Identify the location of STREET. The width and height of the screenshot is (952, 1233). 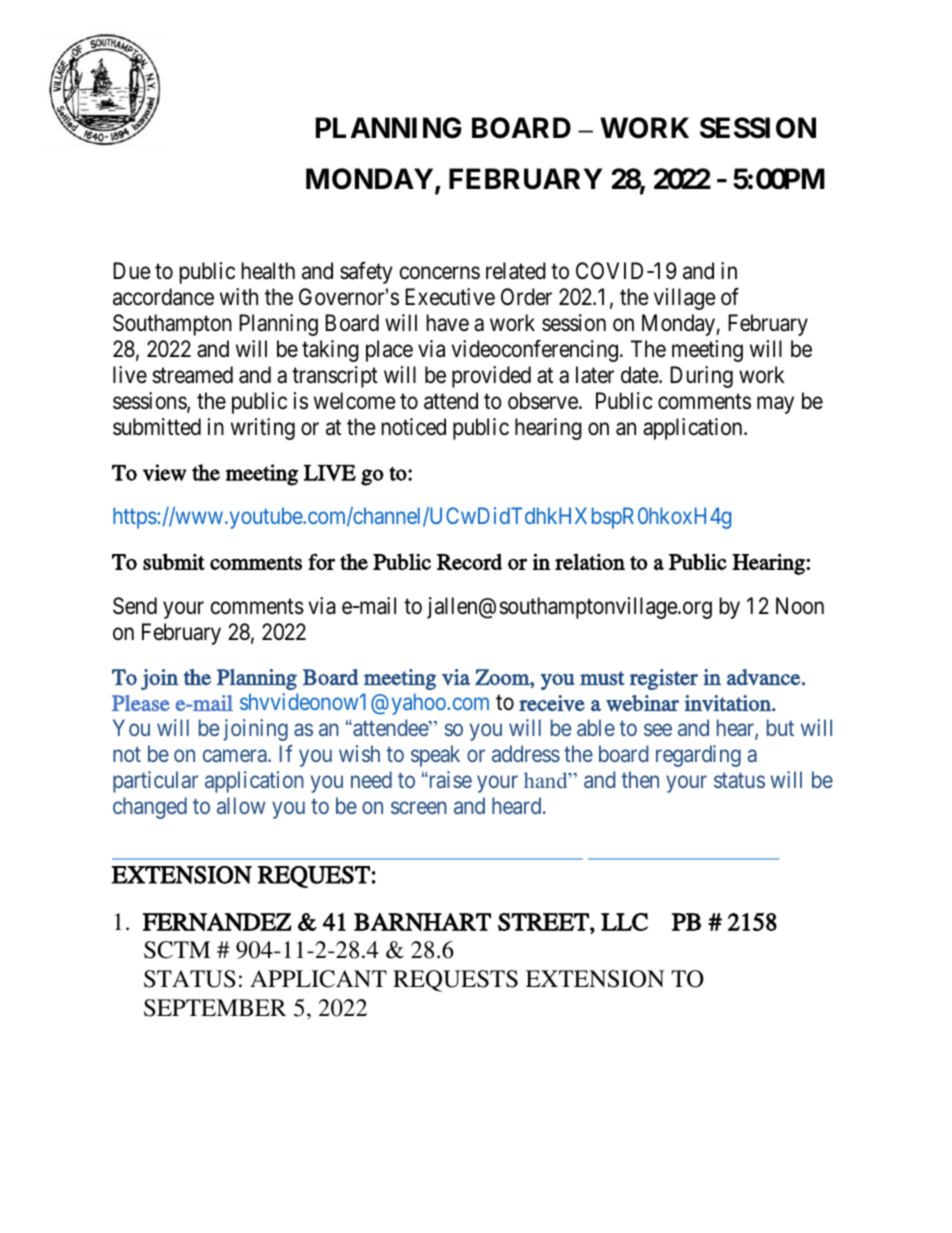
(544, 922).
